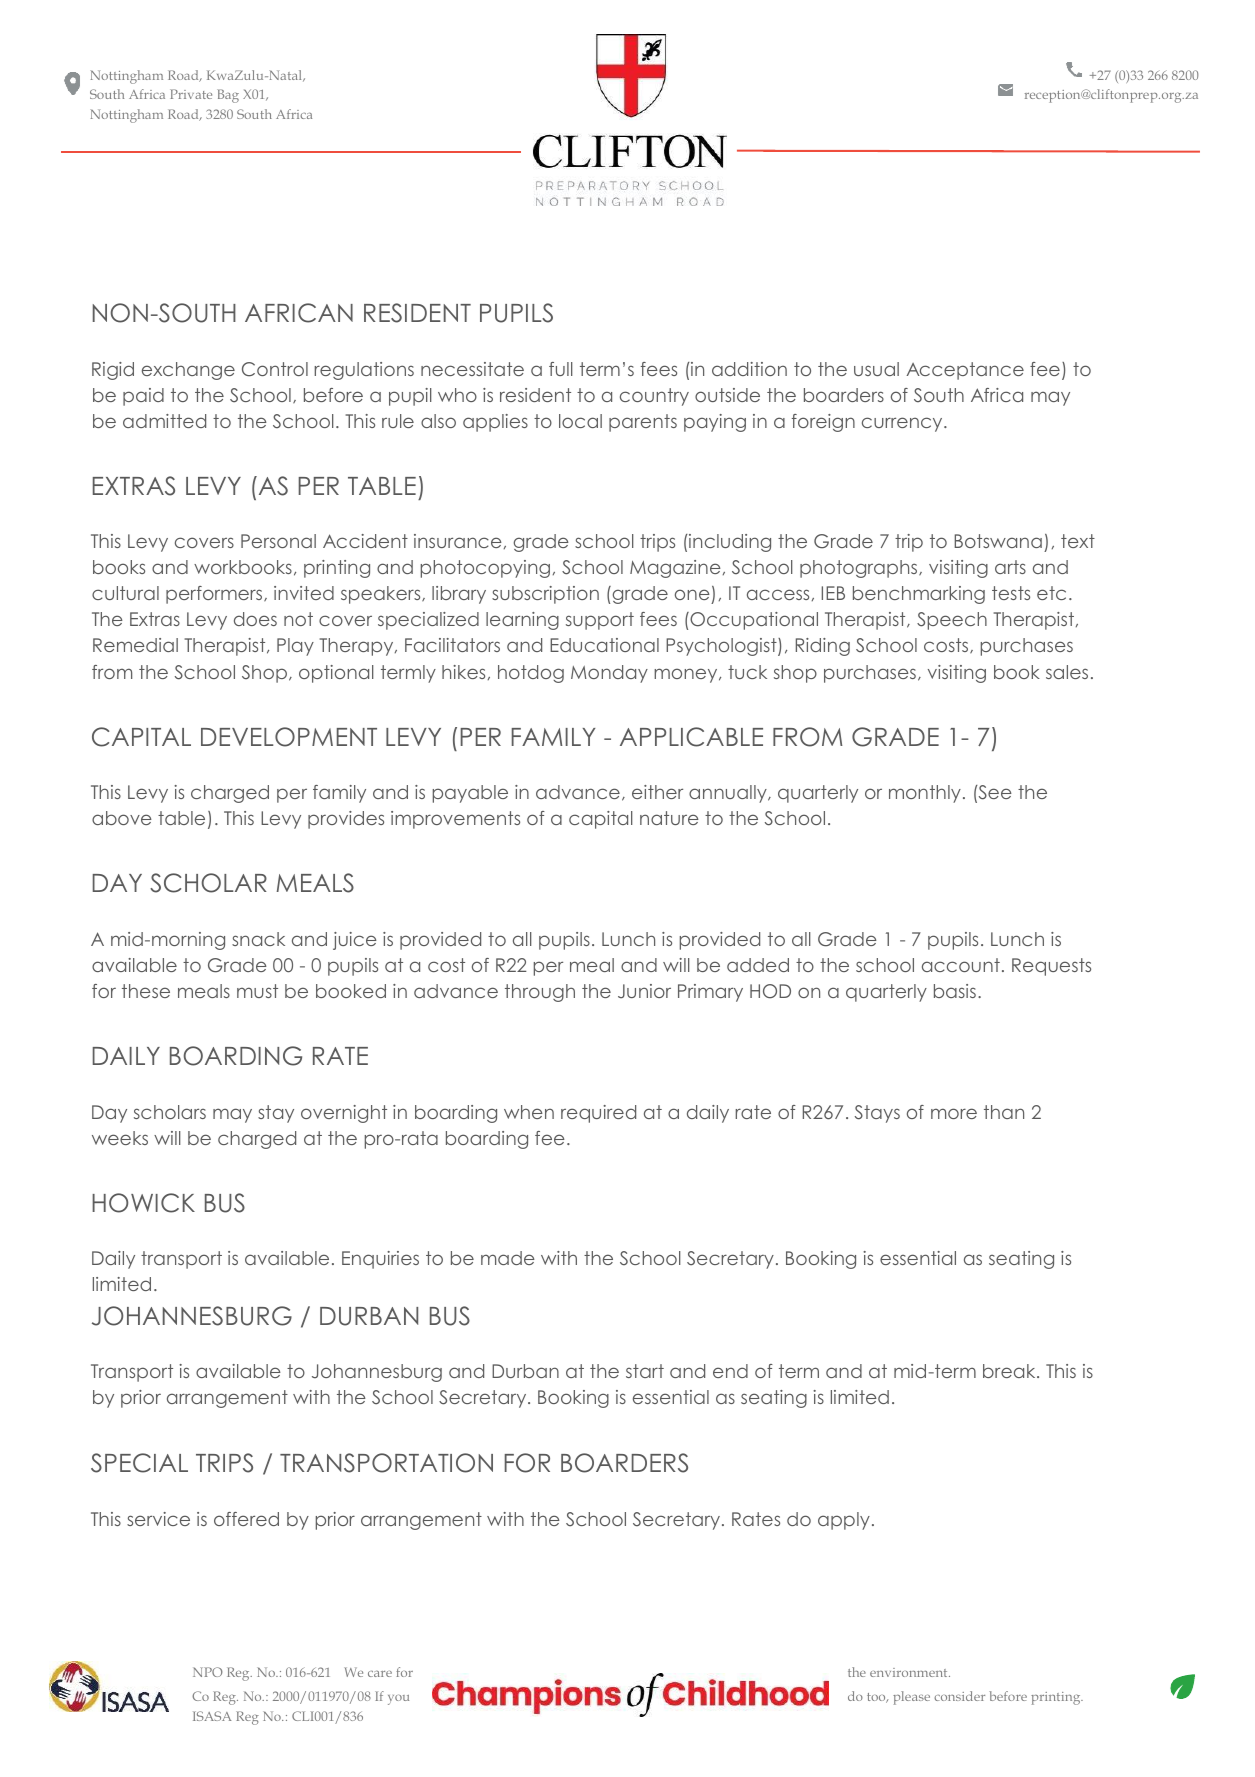 The height and width of the image is (1777, 1255). What do you see at coordinates (604, 645) in the image?
I see `Educational` at bounding box center [604, 645].
